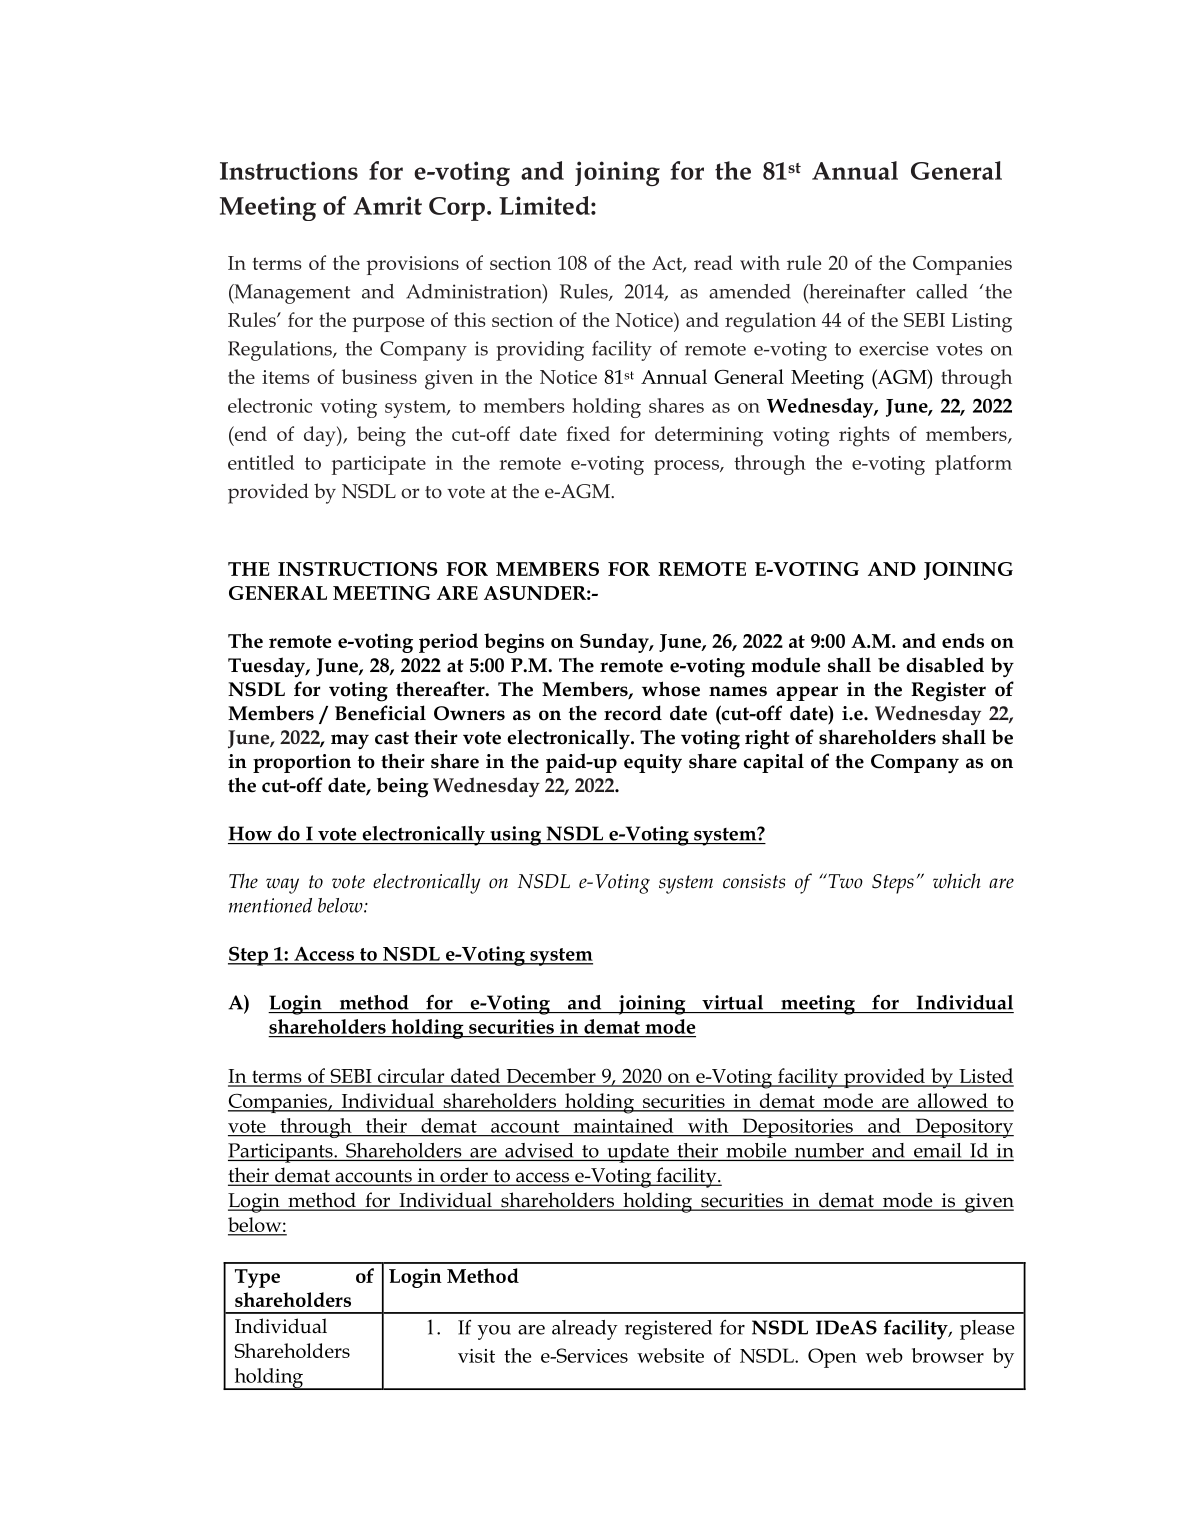 Image resolution: width=1180 pixels, height=1527 pixels. Describe the element at coordinates (963, 640) in the screenshot. I see `ends` at that location.
